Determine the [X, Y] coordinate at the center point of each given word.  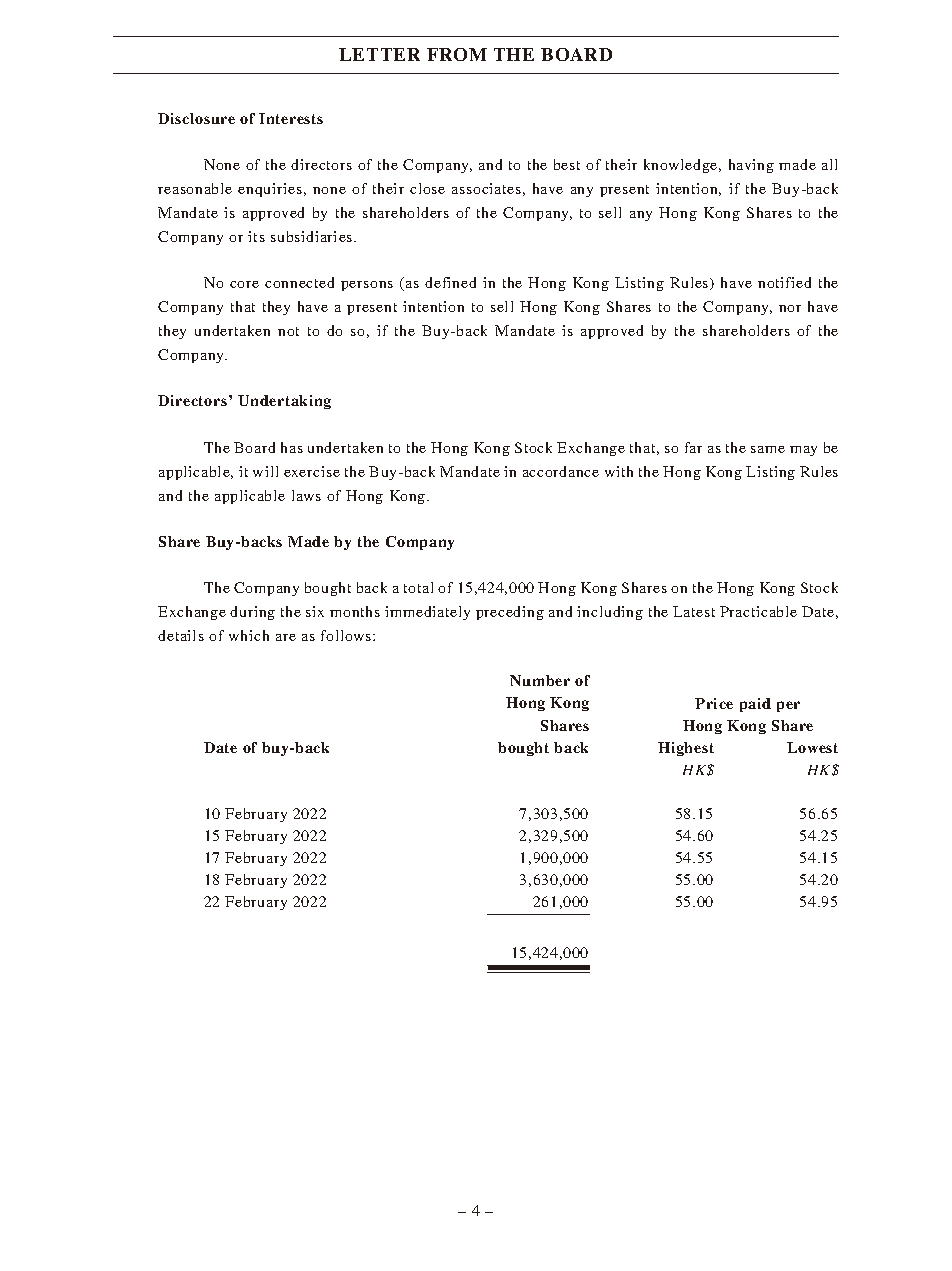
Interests [291, 118]
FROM [457, 54]
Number [540, 680]
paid [755, 705]
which [249, 635]
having [751, 166]
